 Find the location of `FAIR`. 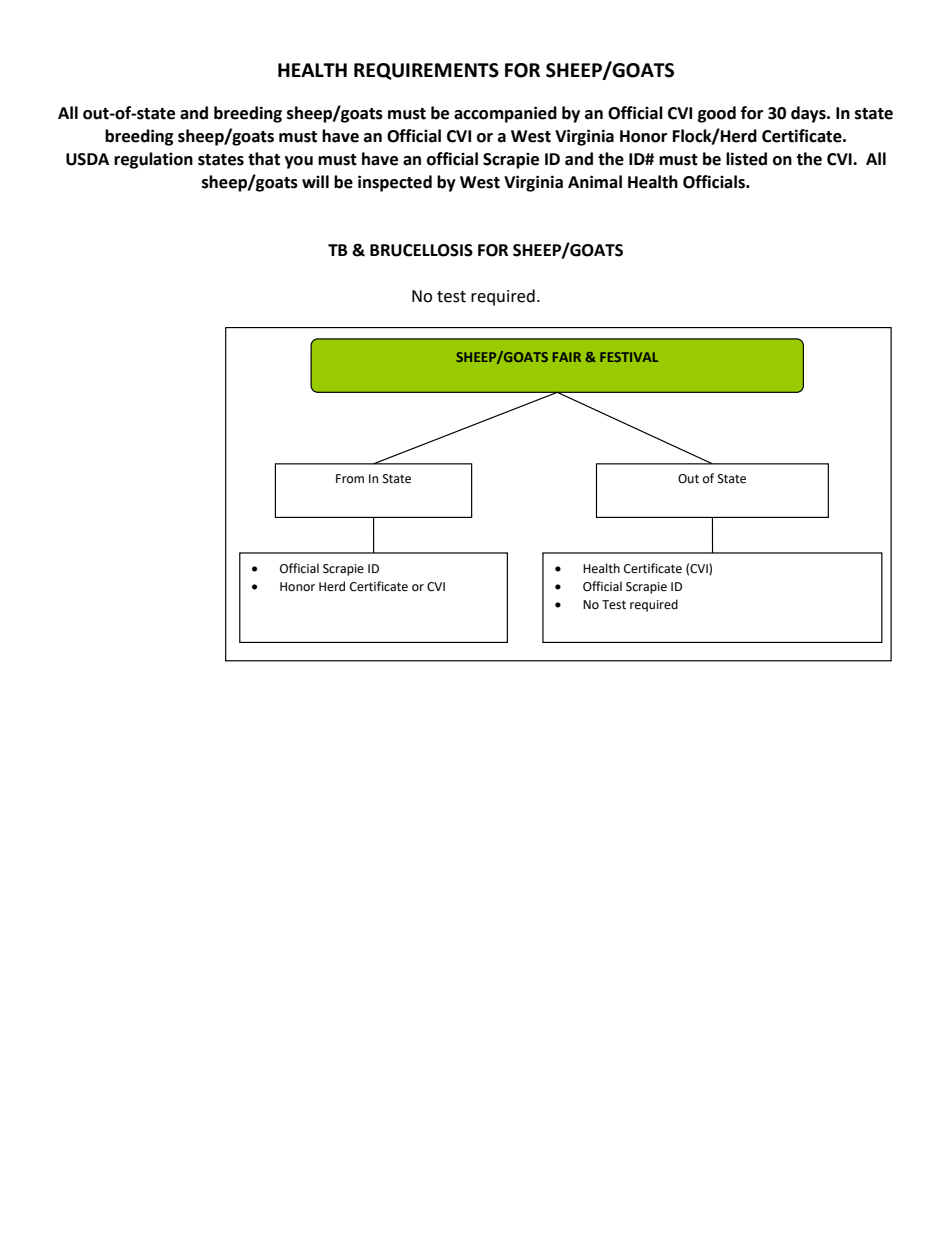

FAIR is located at coordinates (567, 357).
